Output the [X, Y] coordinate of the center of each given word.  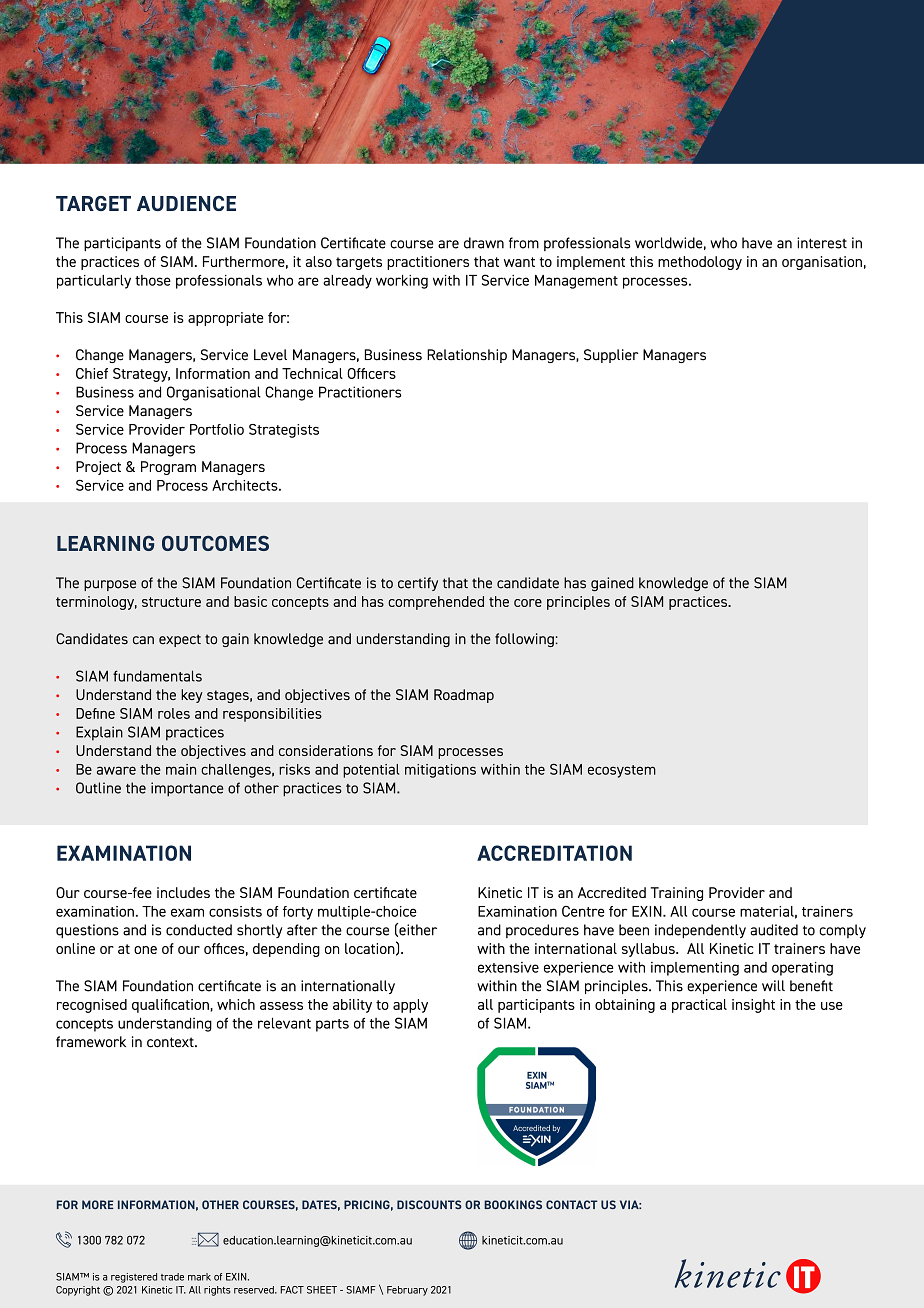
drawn [484, 243]
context [171, 1042]
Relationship [467, 356]
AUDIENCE [186, 203]
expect [180, 640]
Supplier [611, 356]
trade [172, 1277]
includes [183, 892]
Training [677, 894]
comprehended [436, 603]
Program [168, 468]
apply [410, 1006]
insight [753, 1006]
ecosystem [622, 771]
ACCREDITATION [554, 853]
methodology [700, 263]
